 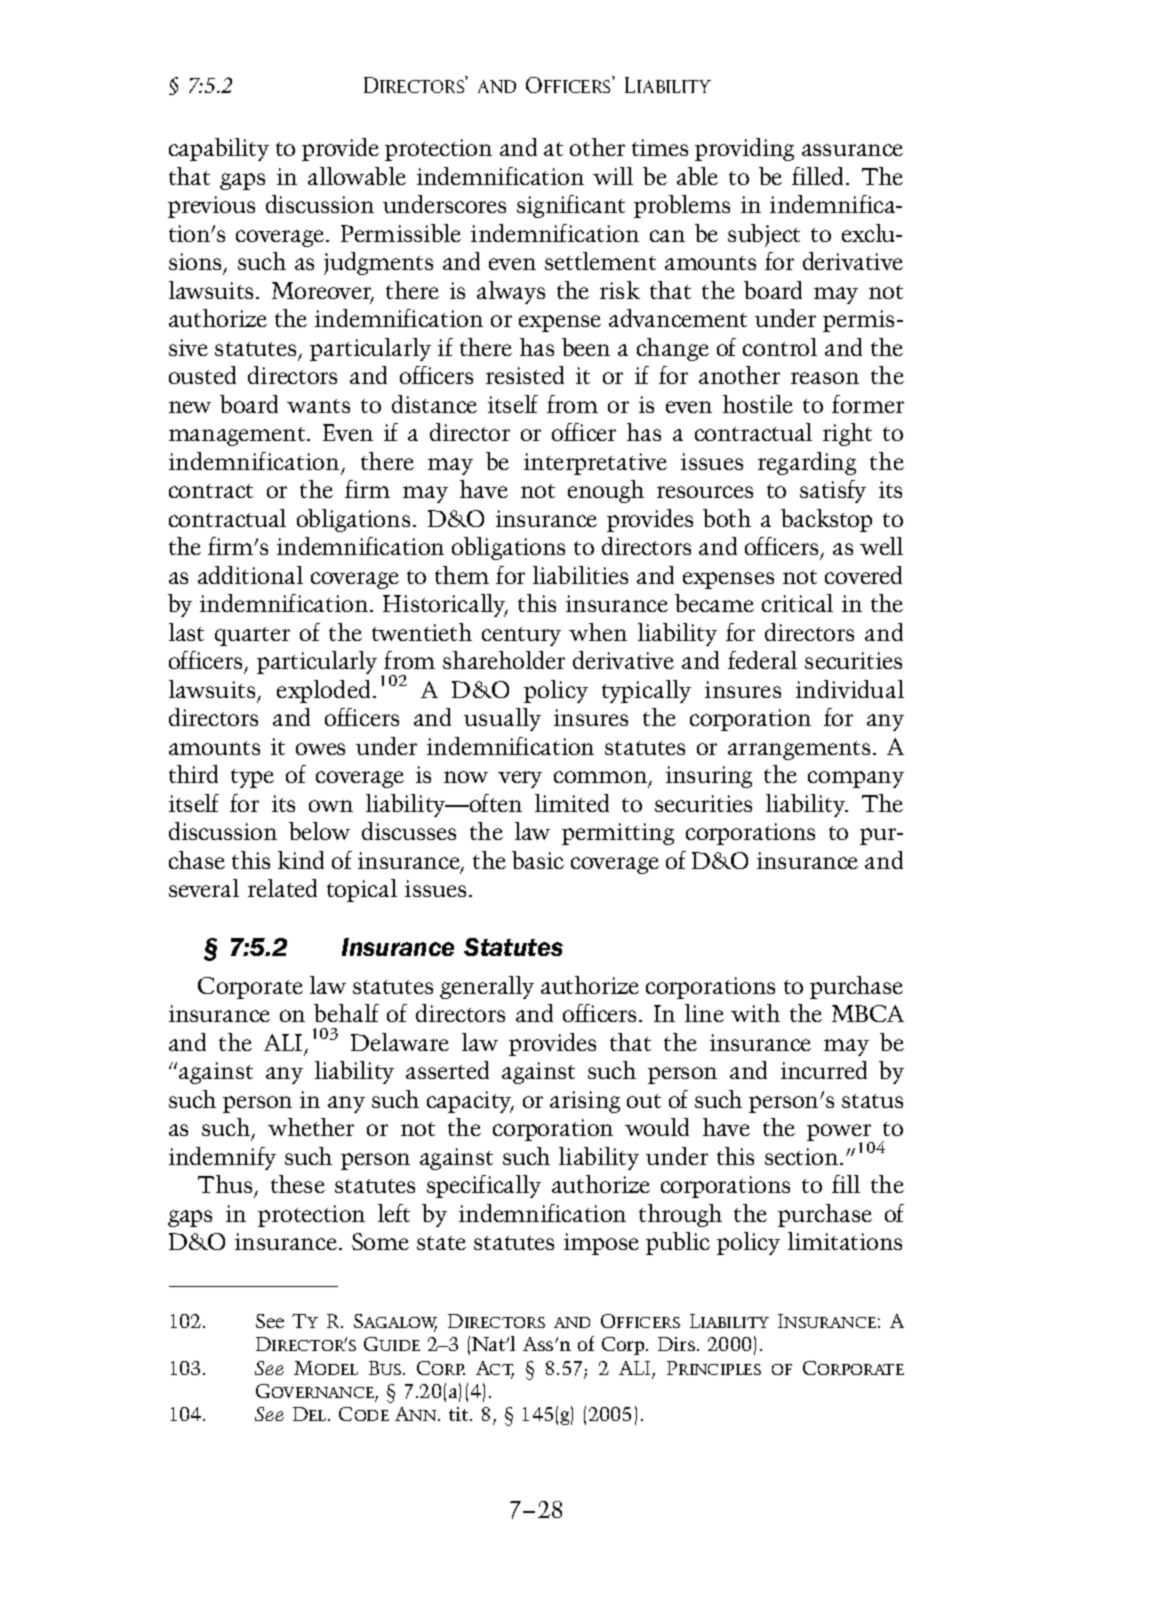 What do you see at coordinates (571, 206) in the document?
I see `significant` at bounding box center [571, 206].
